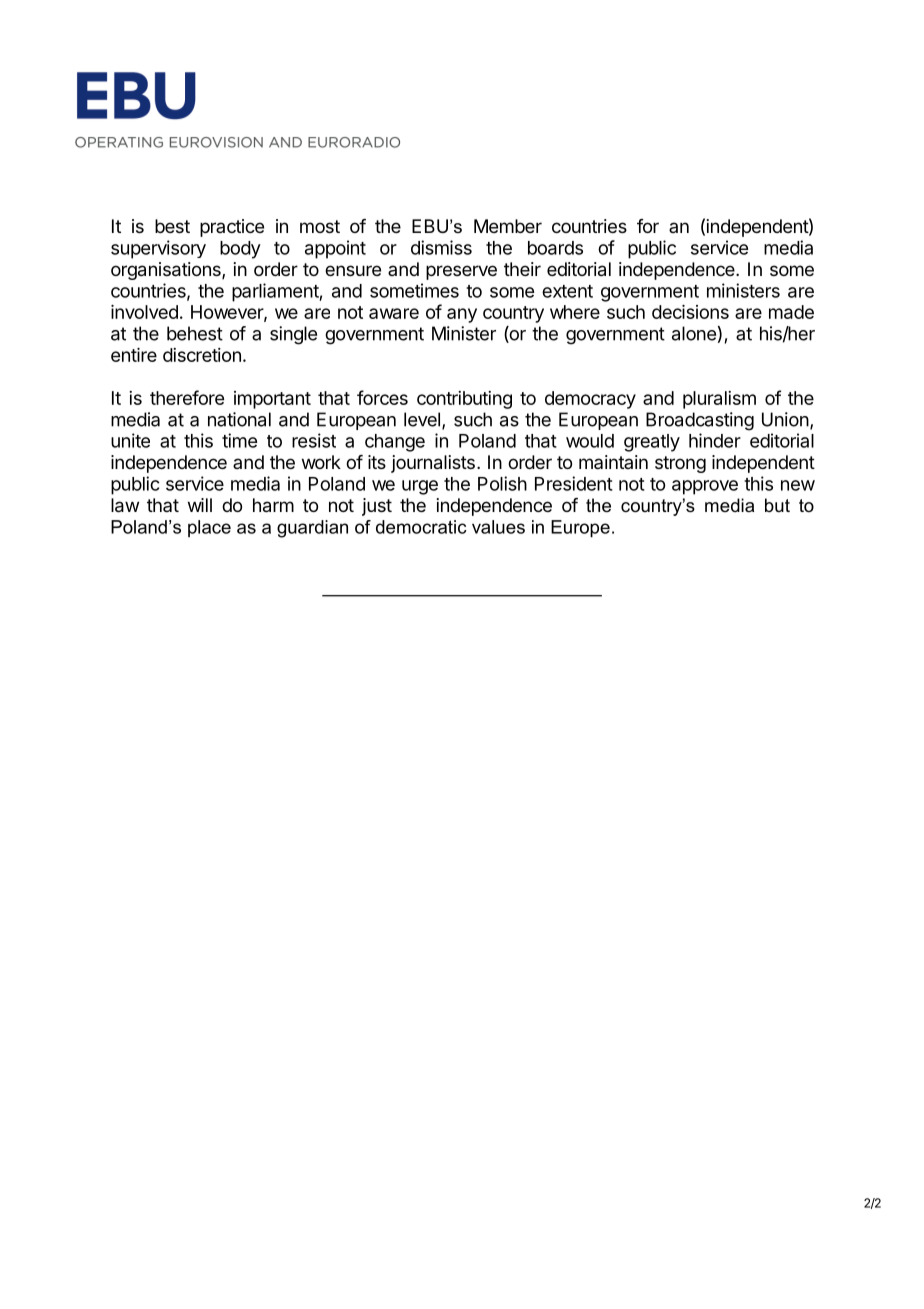 The image size is (924, 1309). What do you see at coordinates (498, 527) in the image?
I see `values` at bounding box center [498, 527].
